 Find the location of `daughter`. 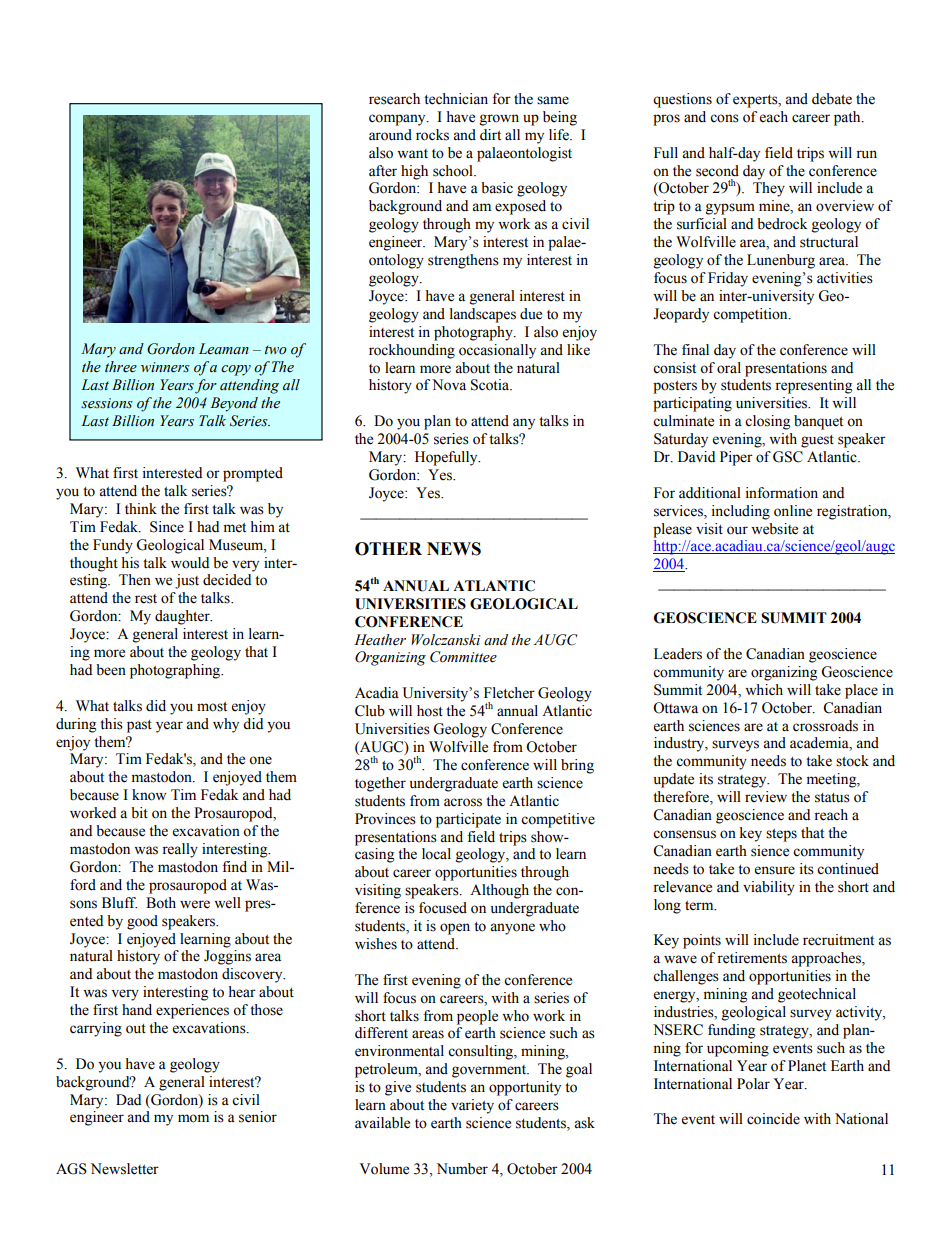

daughter is located at coordinates (183, 617).
